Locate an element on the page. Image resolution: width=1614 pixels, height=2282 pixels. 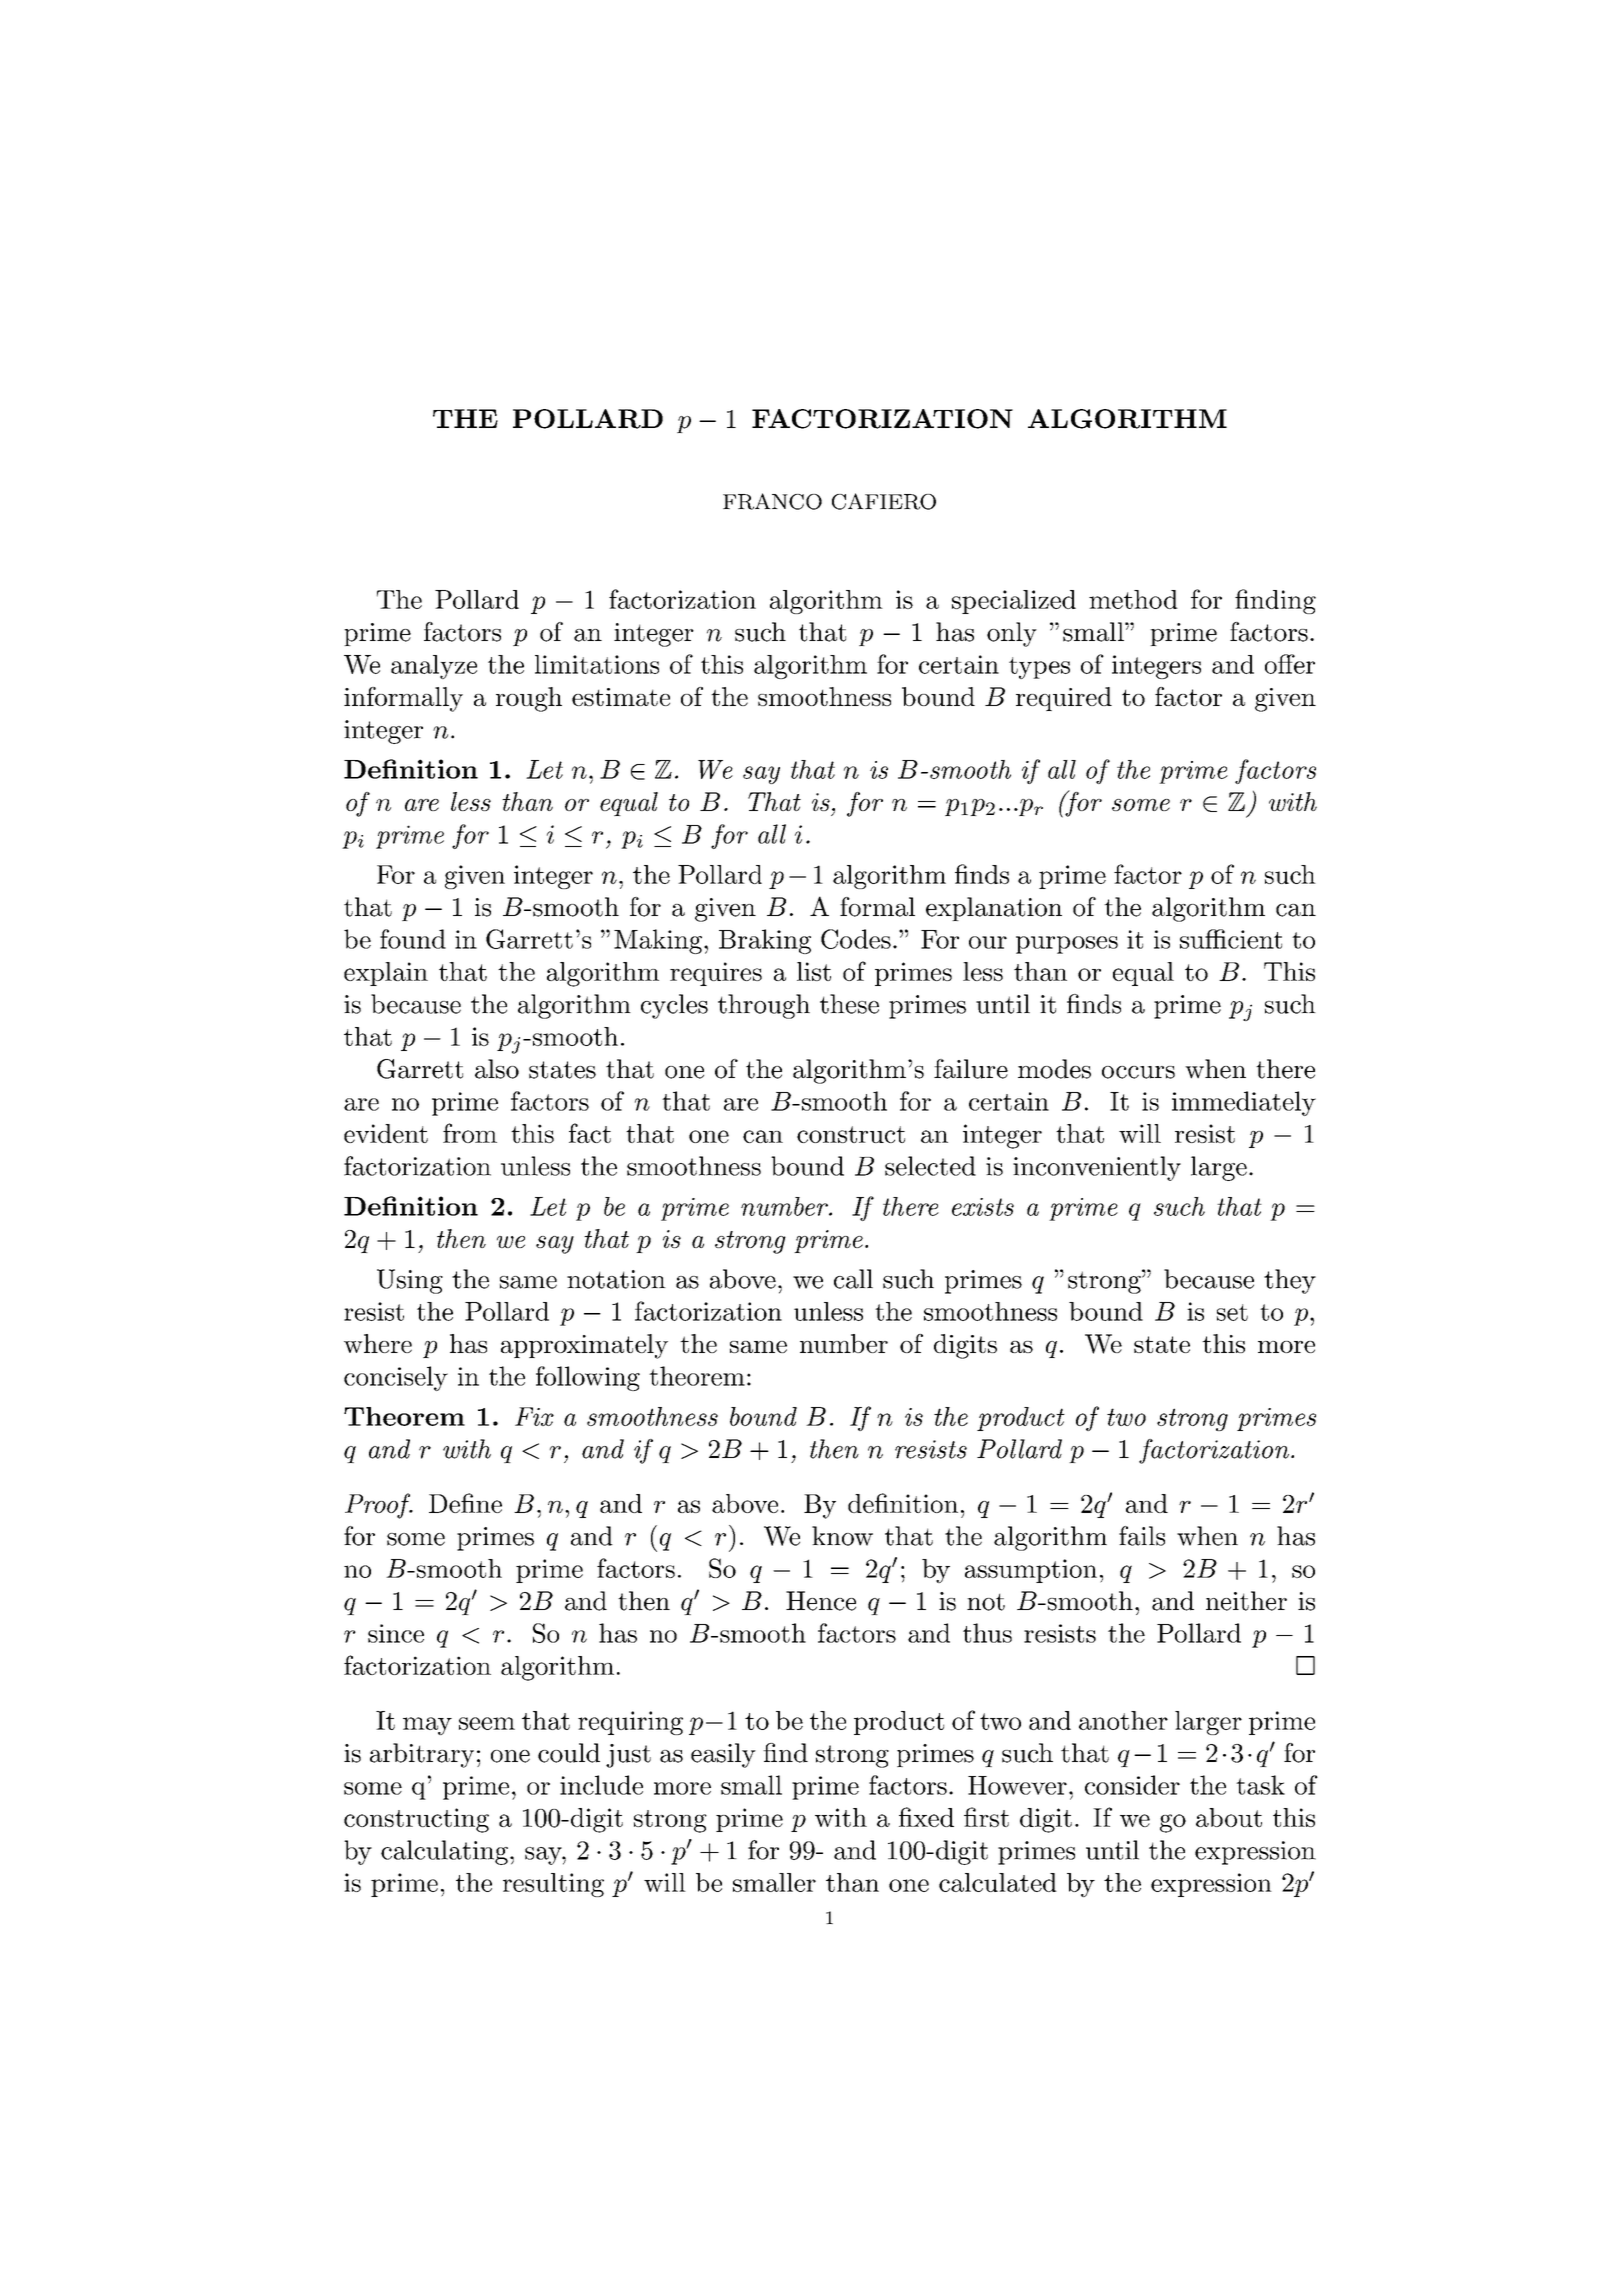
method is located at coordinates (1133, 599).
